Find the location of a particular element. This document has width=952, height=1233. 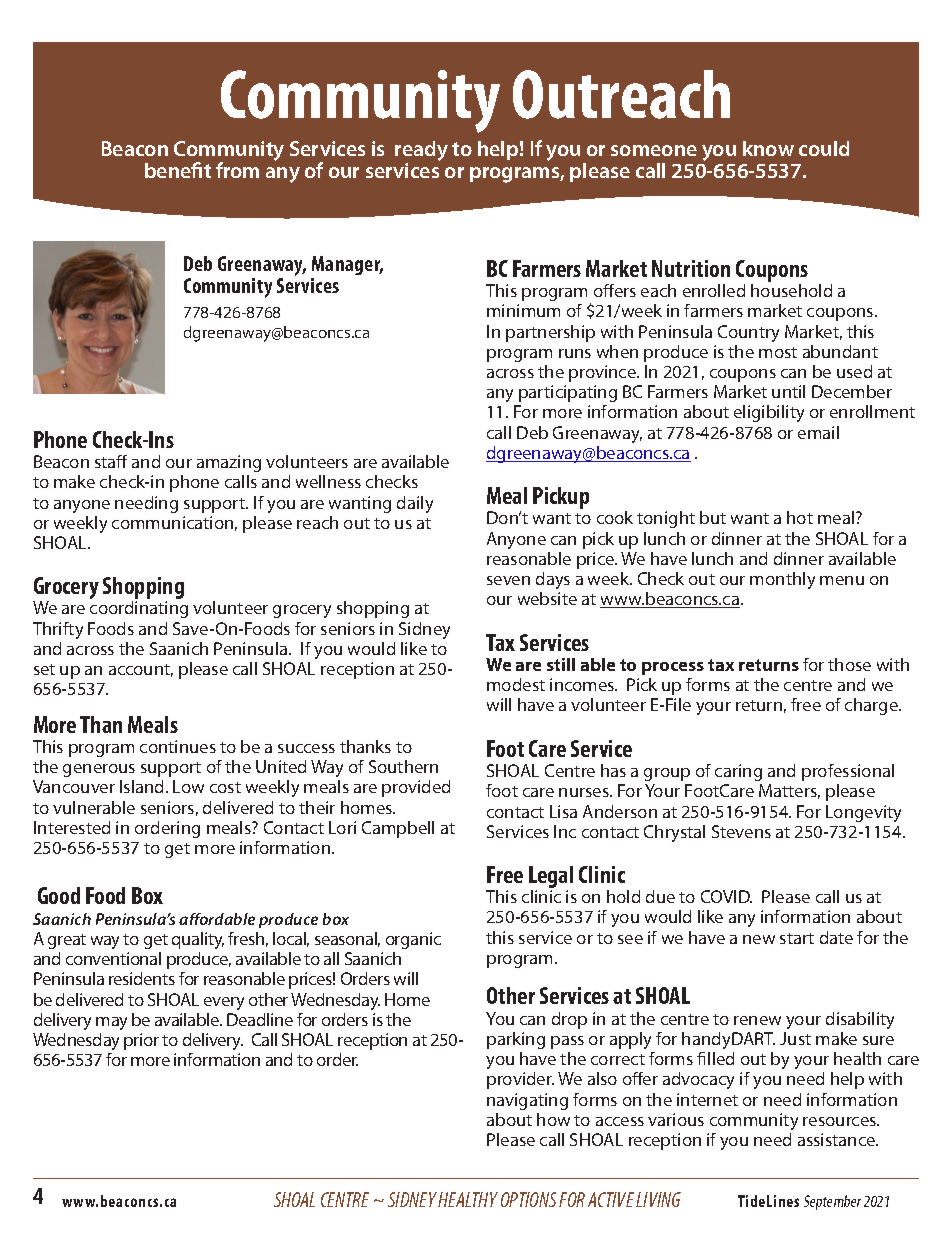

benefit is located at coordinates (178, 170).
